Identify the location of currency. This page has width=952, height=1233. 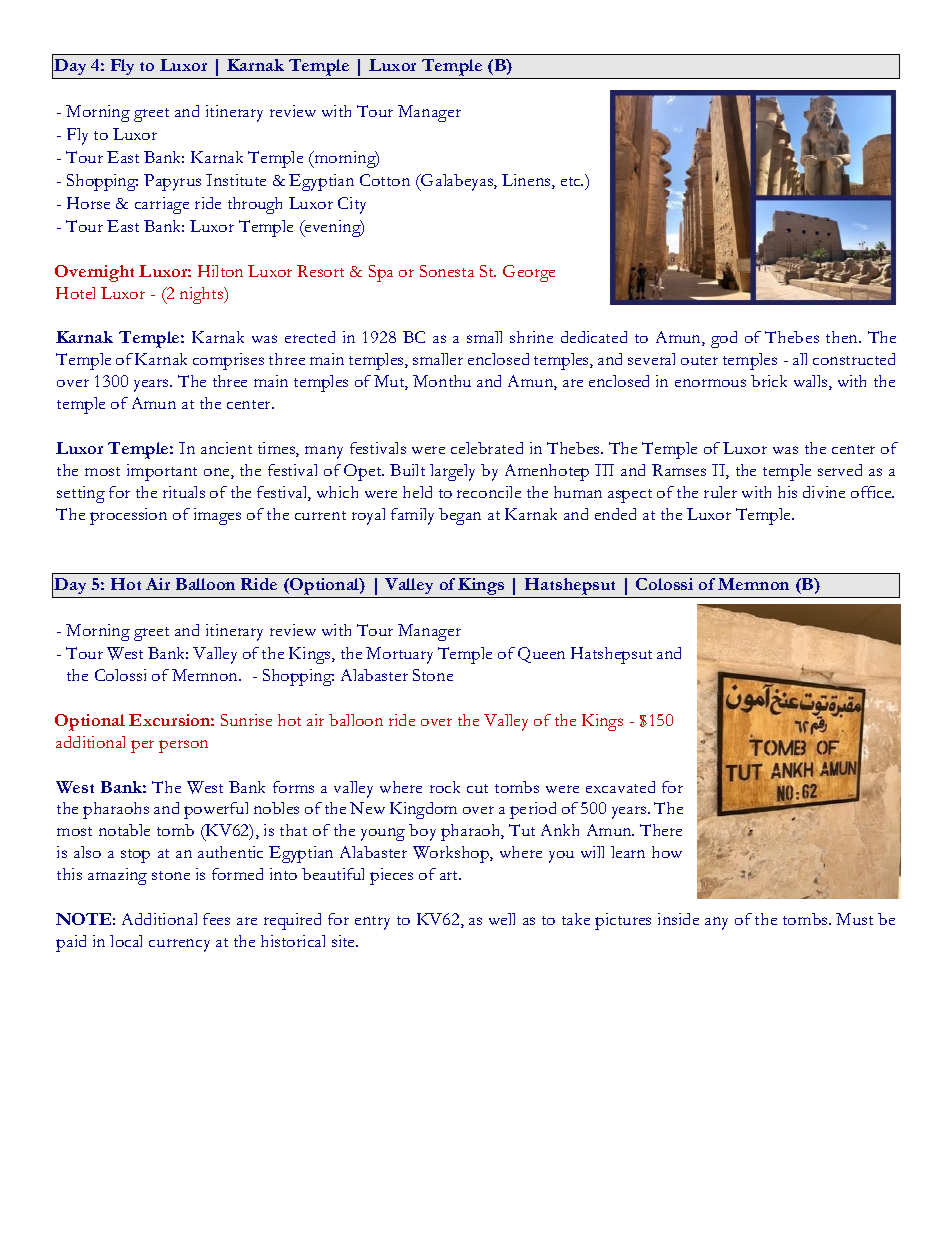
(179, 945).
